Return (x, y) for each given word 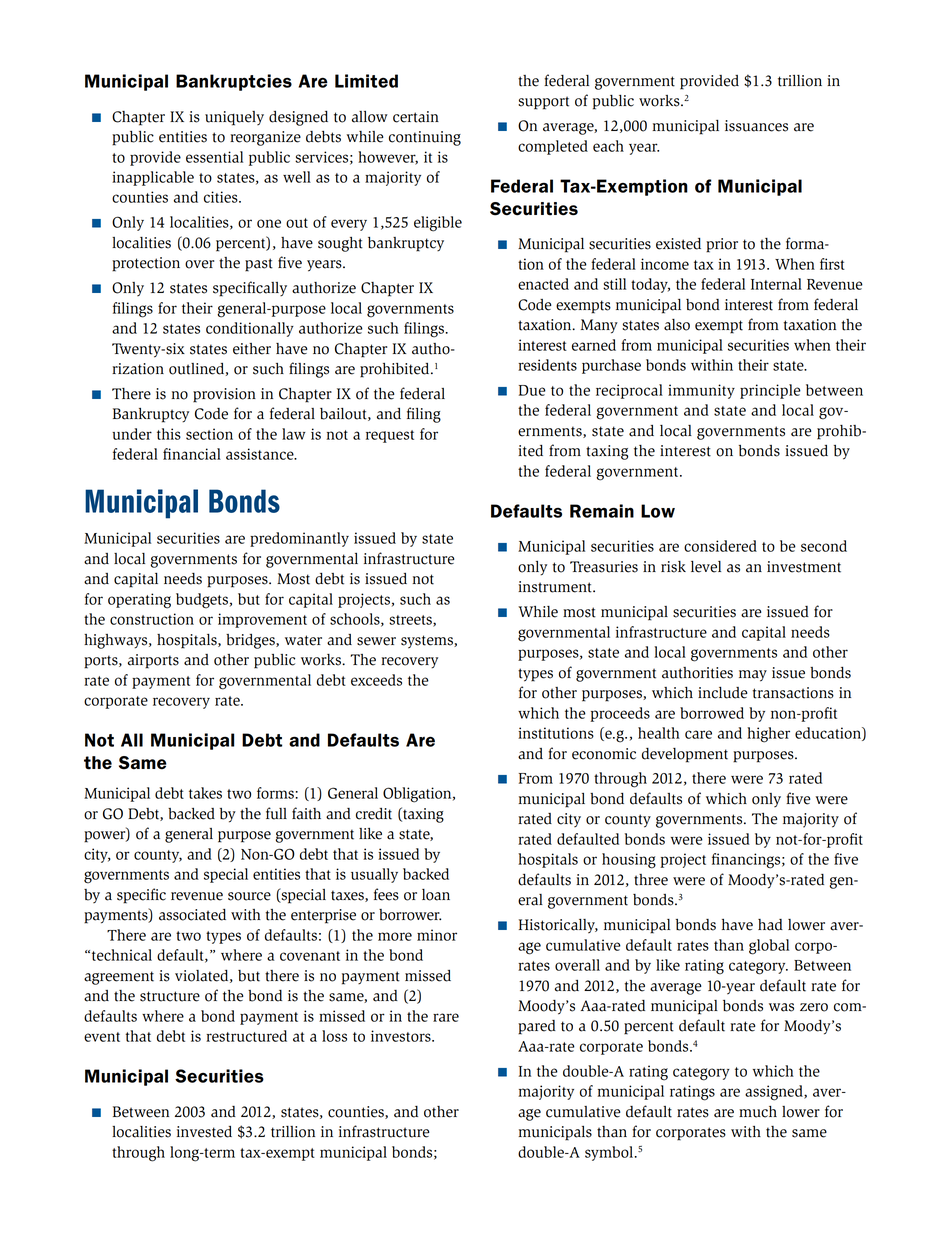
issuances (756, 126)
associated (192, 915)
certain (416, 117)
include (723, 693)
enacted (543, 284)
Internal (776, 284)
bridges (251, 641)
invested (204, 1132)
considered (720, 546)
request (390, 436)
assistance (261, 454)
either (252, 349)
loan (436, 895)
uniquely (234, 118)
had (770, 925)
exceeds (376, 680)
